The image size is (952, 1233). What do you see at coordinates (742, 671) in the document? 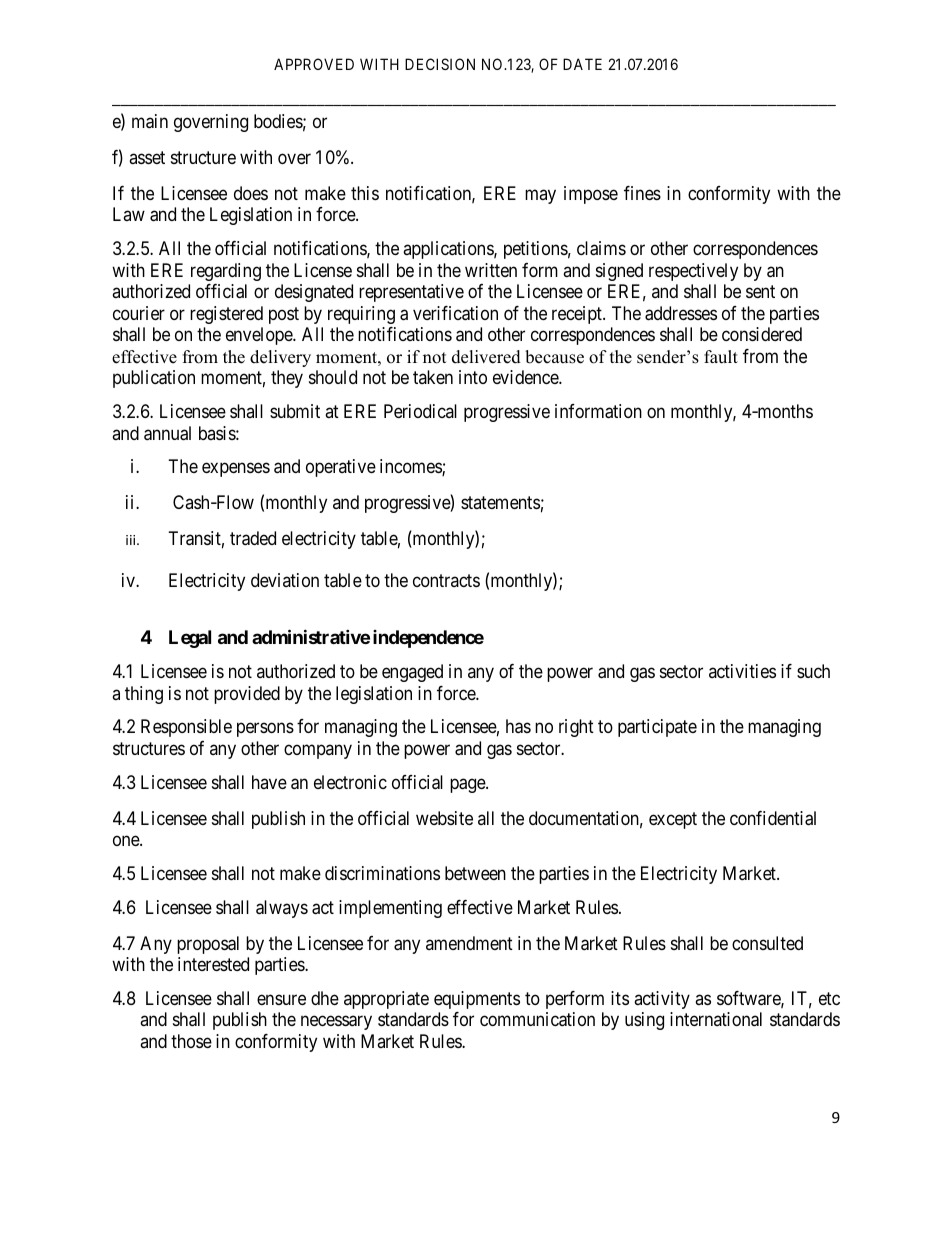
I see `activities` at bounding box center [742, 671].
